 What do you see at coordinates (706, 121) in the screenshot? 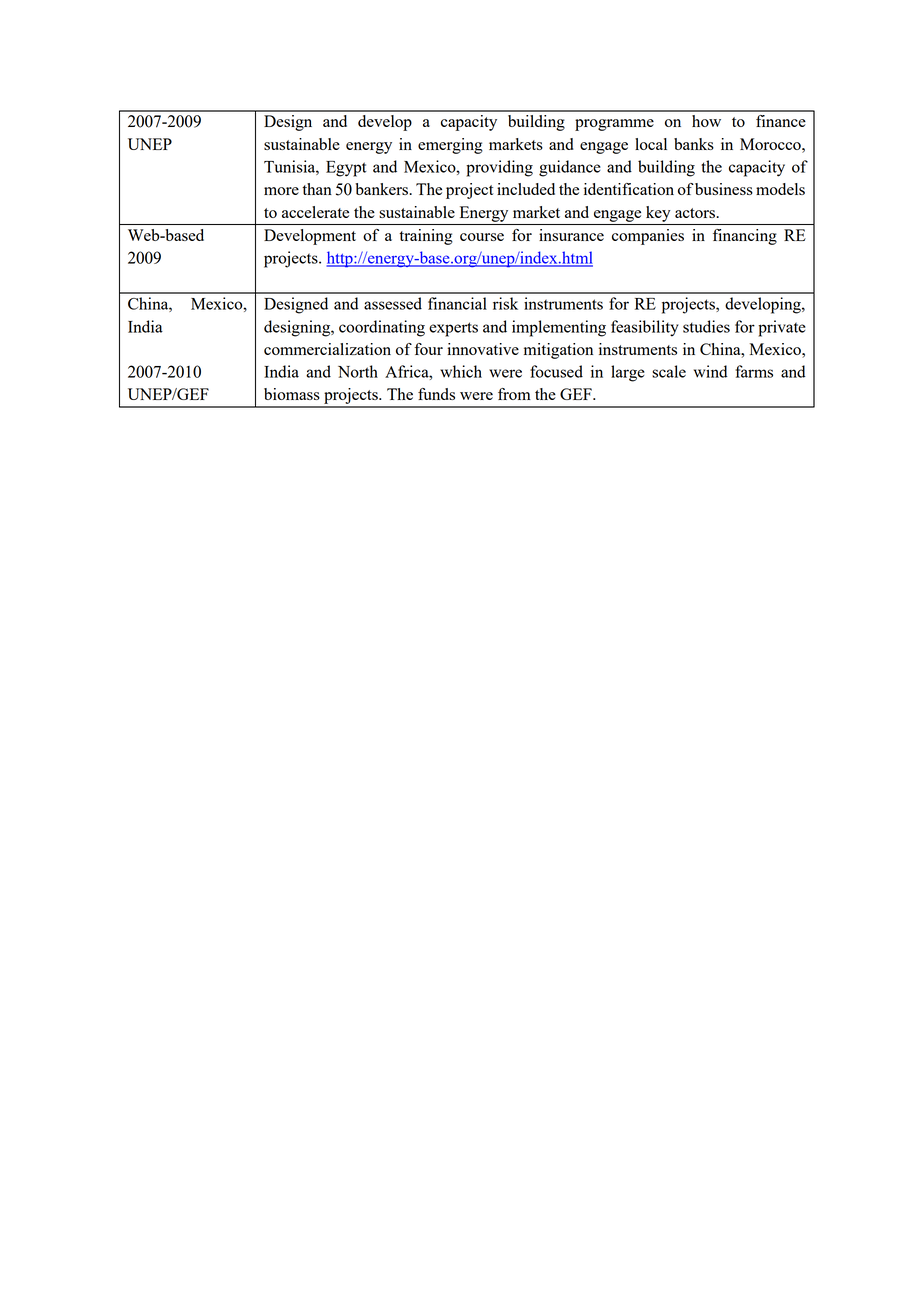
I see `how` at bounding box center [706, 121].
